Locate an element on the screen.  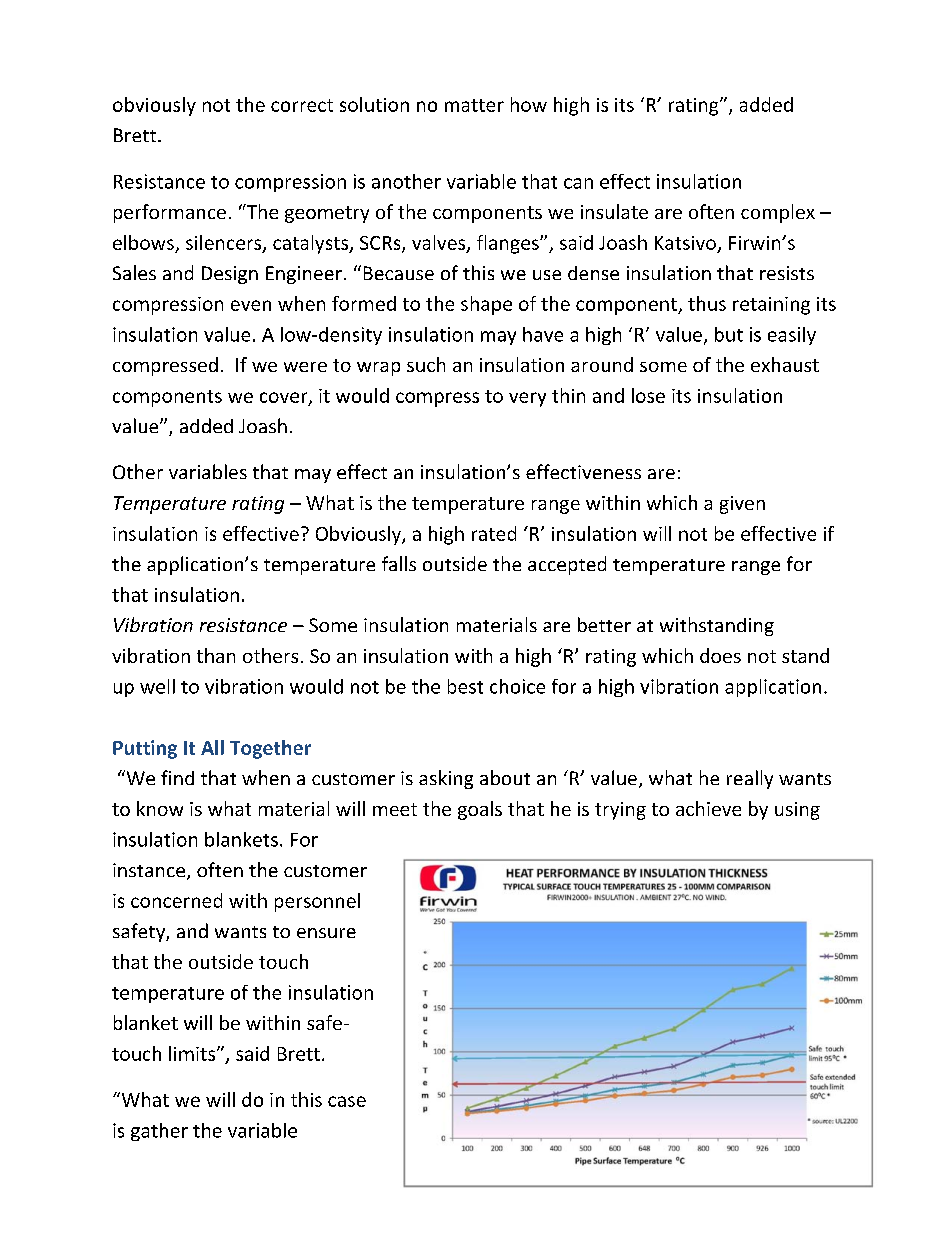
very is located at coordinates (527, 399).
